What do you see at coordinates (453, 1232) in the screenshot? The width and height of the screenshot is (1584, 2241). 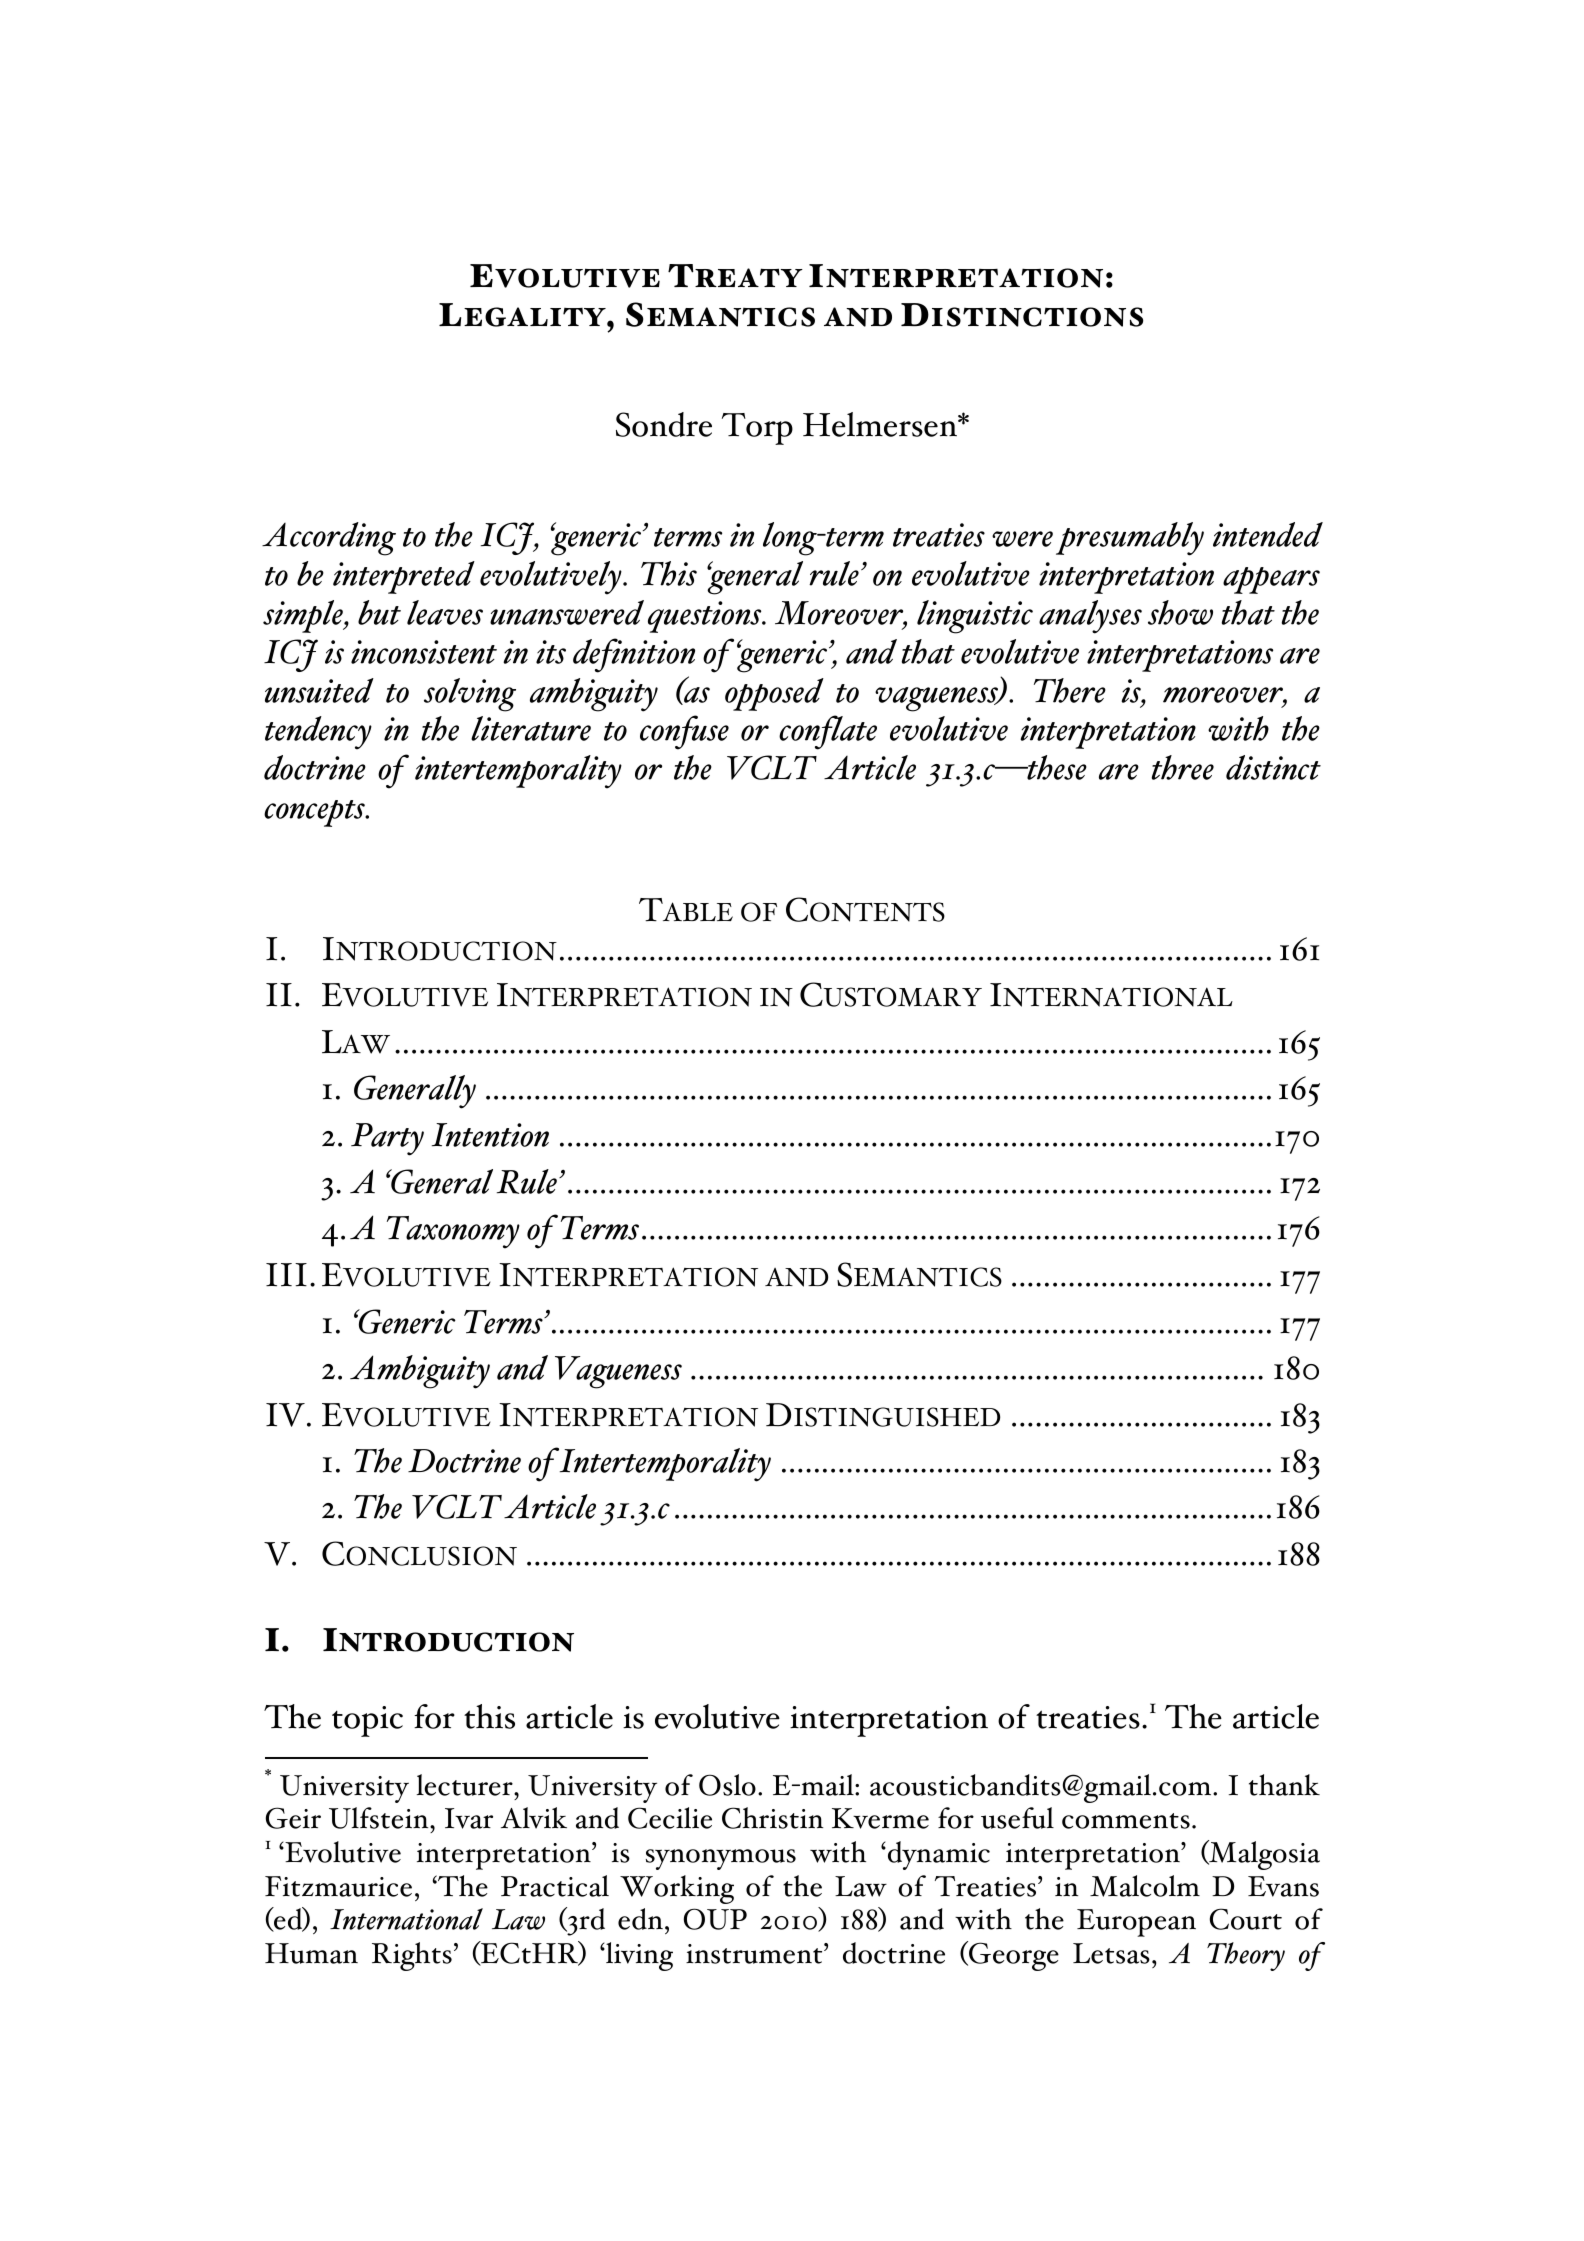 I see `Taxonomy` at bounding box center [453, 1232].
